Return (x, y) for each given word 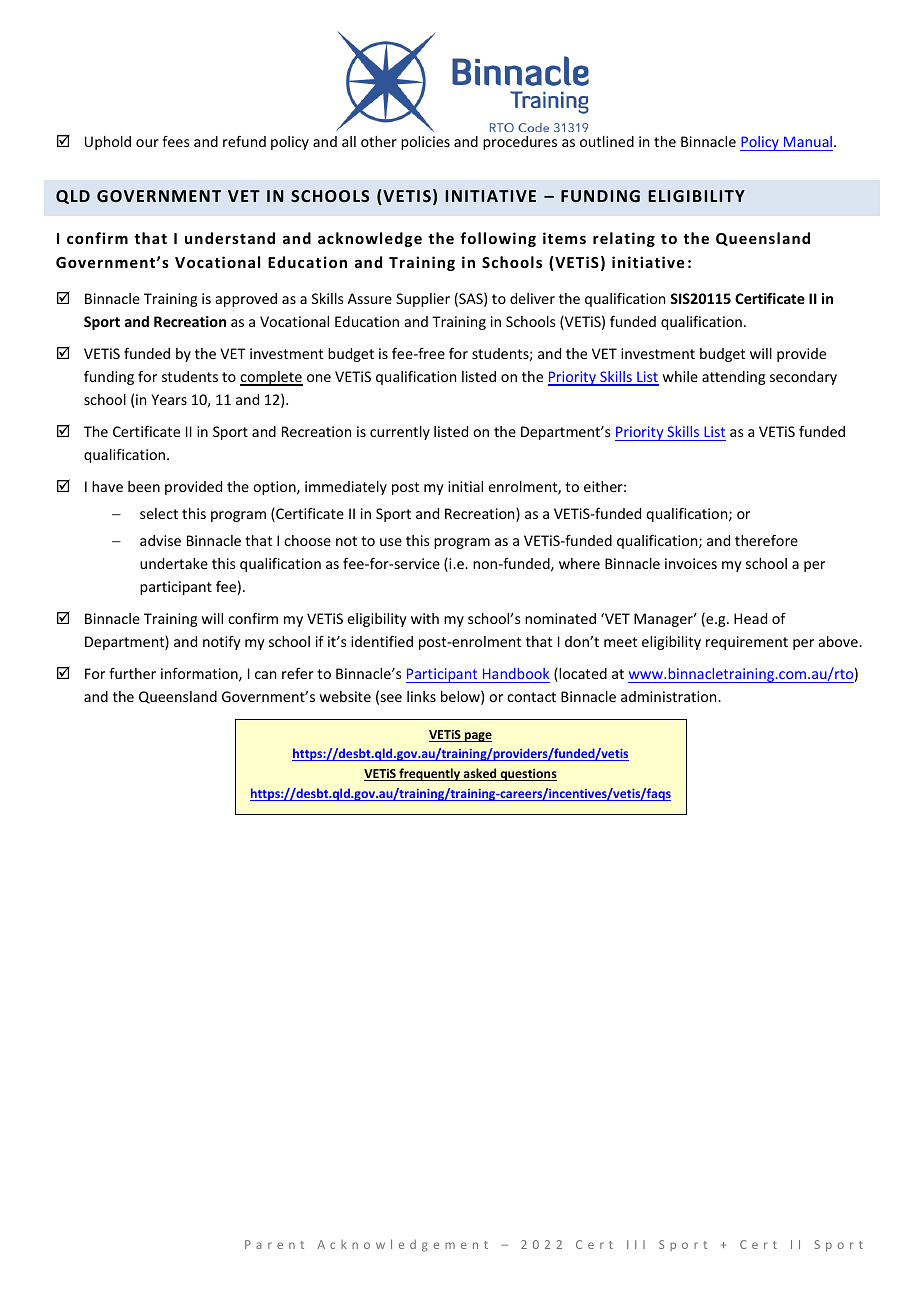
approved (246, 300)
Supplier (423, 300)
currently (400, 433)
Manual (808, 141)
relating (624, 239)
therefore (766, 540)
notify (222, 643)
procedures (520, 143)
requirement (747, 643)
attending (733, 378)
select (159, 513)
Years (169, 399)
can (265, 675)
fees (175, 141)
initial (465, 486)
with (425, 618)
